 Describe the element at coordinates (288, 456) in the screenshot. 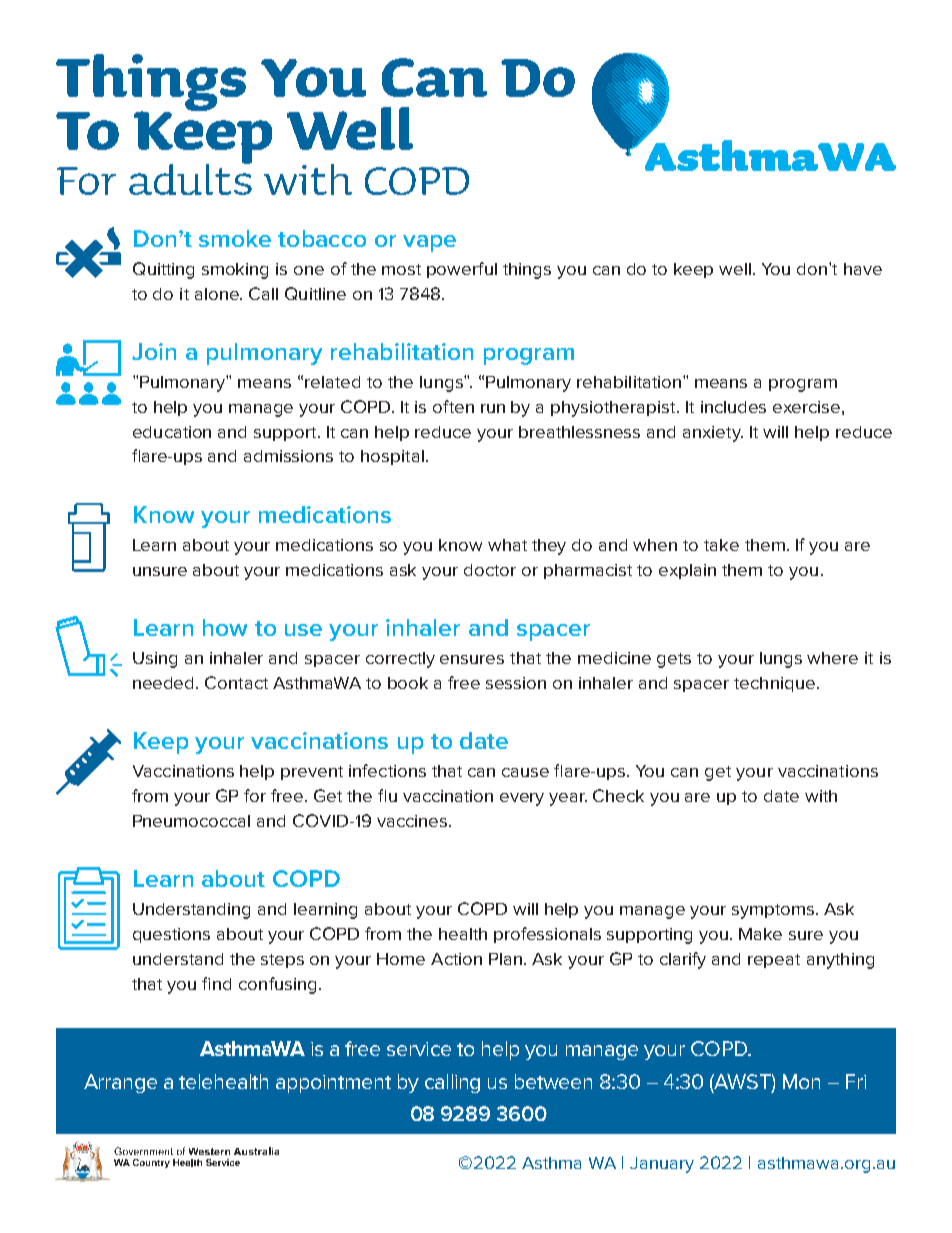

I see `admissions` at that location.
